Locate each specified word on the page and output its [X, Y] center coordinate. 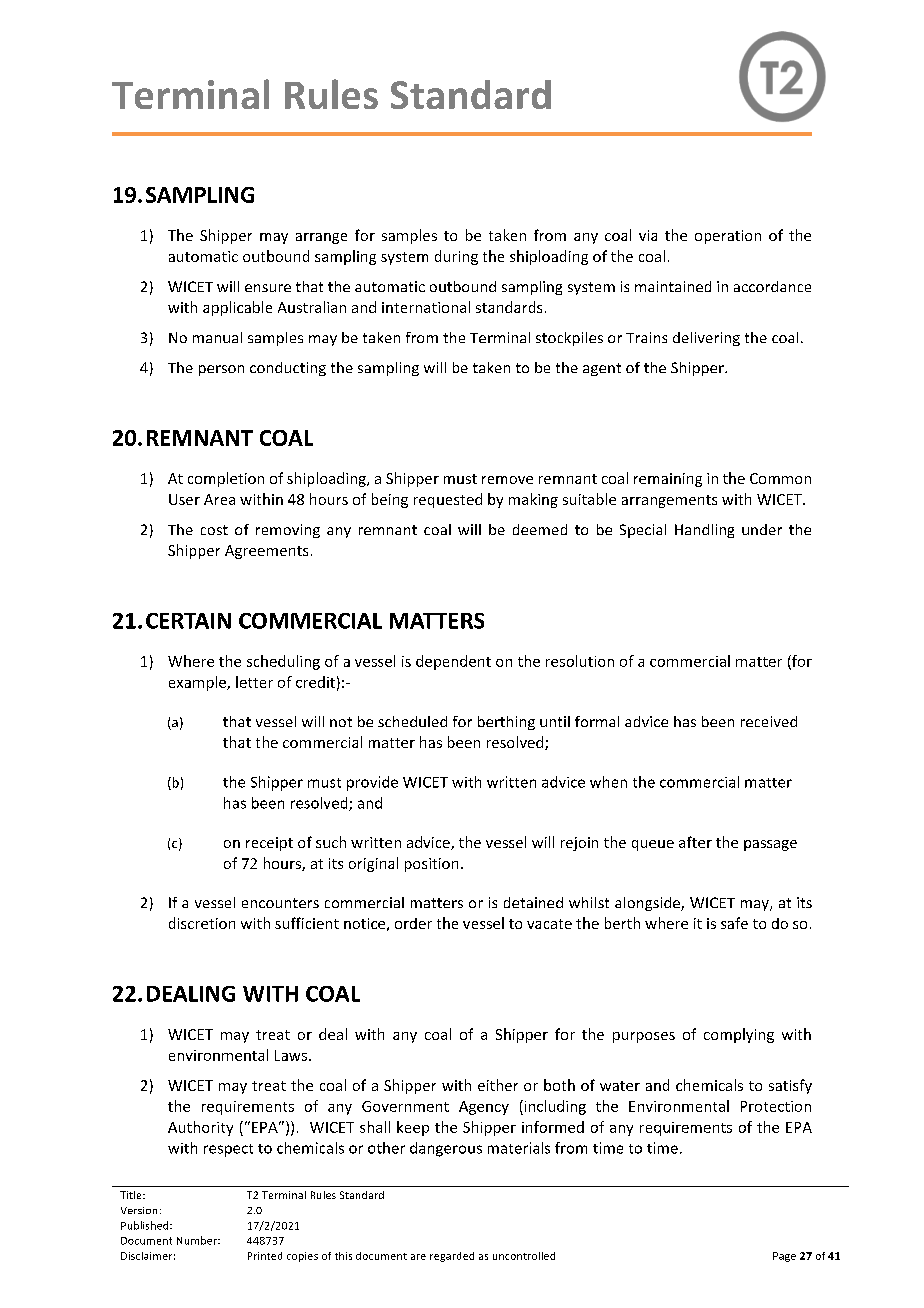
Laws [292, 1055]
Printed [265, 1256]
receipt [269, 844]
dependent [453, 662]
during [456, 257]
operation [728, 237]
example [198, 683]
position [431, 865]
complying [739, 1035]
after [695, 842]
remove [507, 480]
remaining [668, 480]
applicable [237, 308]
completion [226, 479]
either [498, 1085]
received [769, 721]
